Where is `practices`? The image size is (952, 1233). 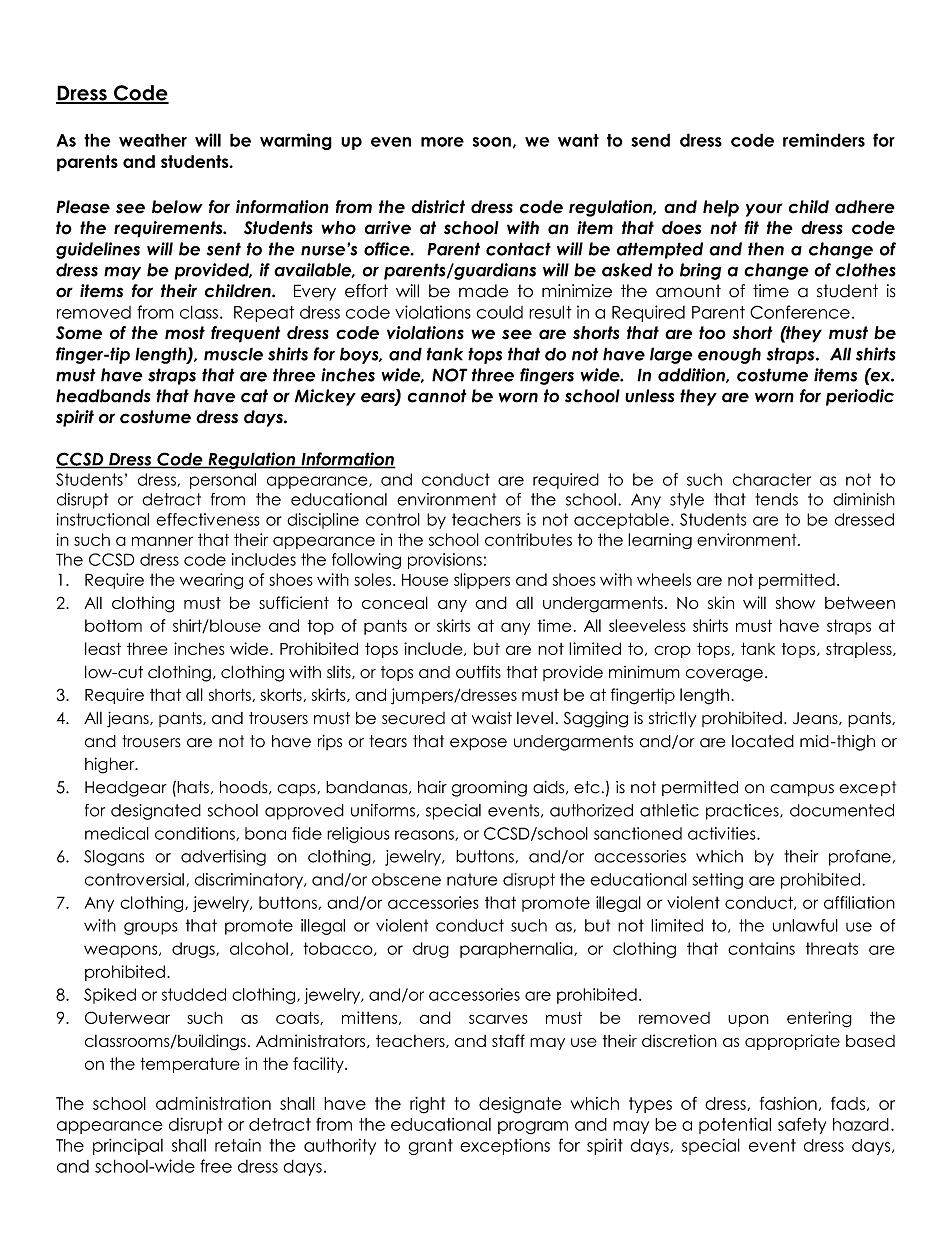 practices is located at coordinates (743, 812).
